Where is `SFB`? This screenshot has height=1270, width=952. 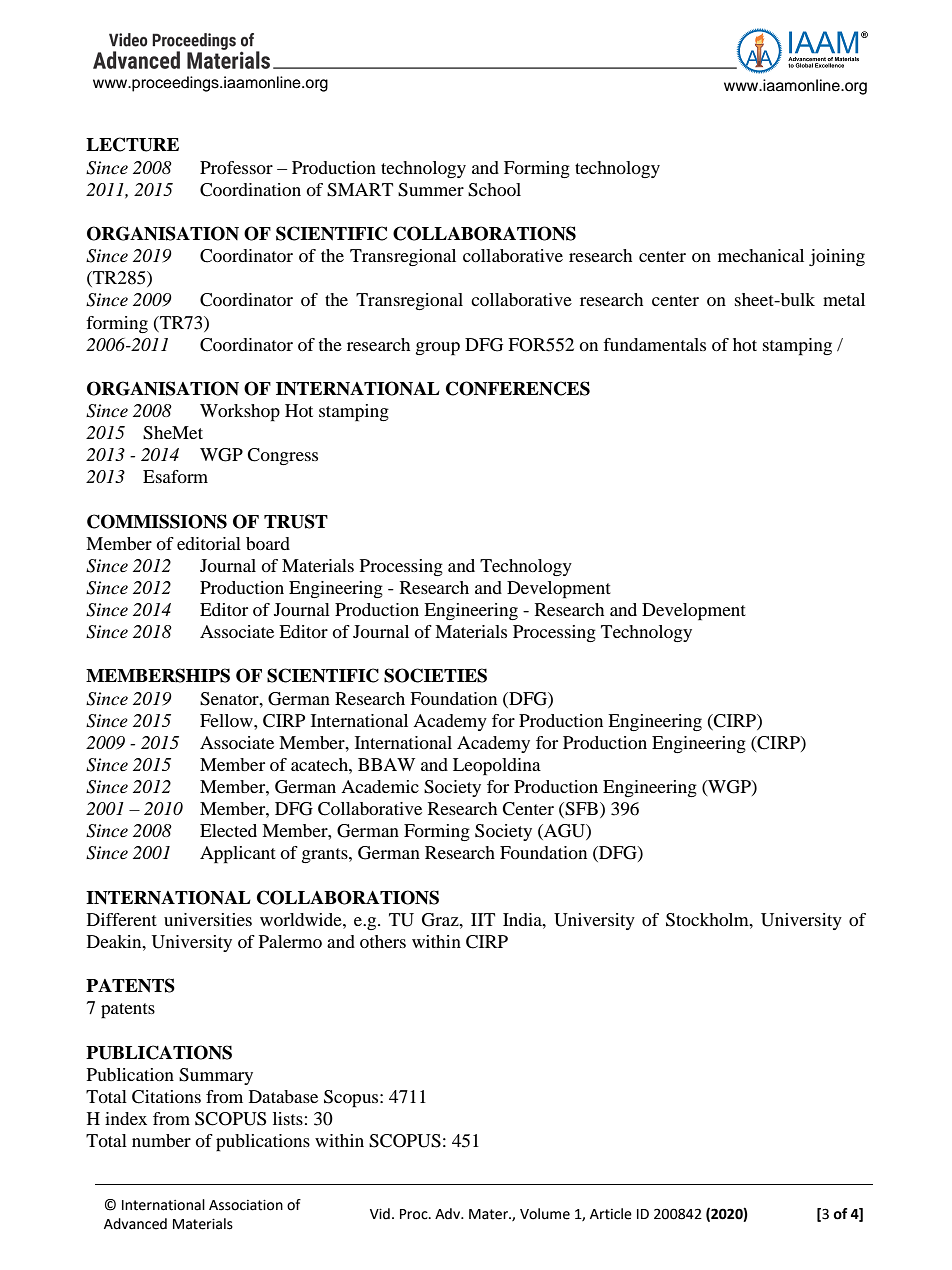
SFB is located at coordinates (582, 810).
